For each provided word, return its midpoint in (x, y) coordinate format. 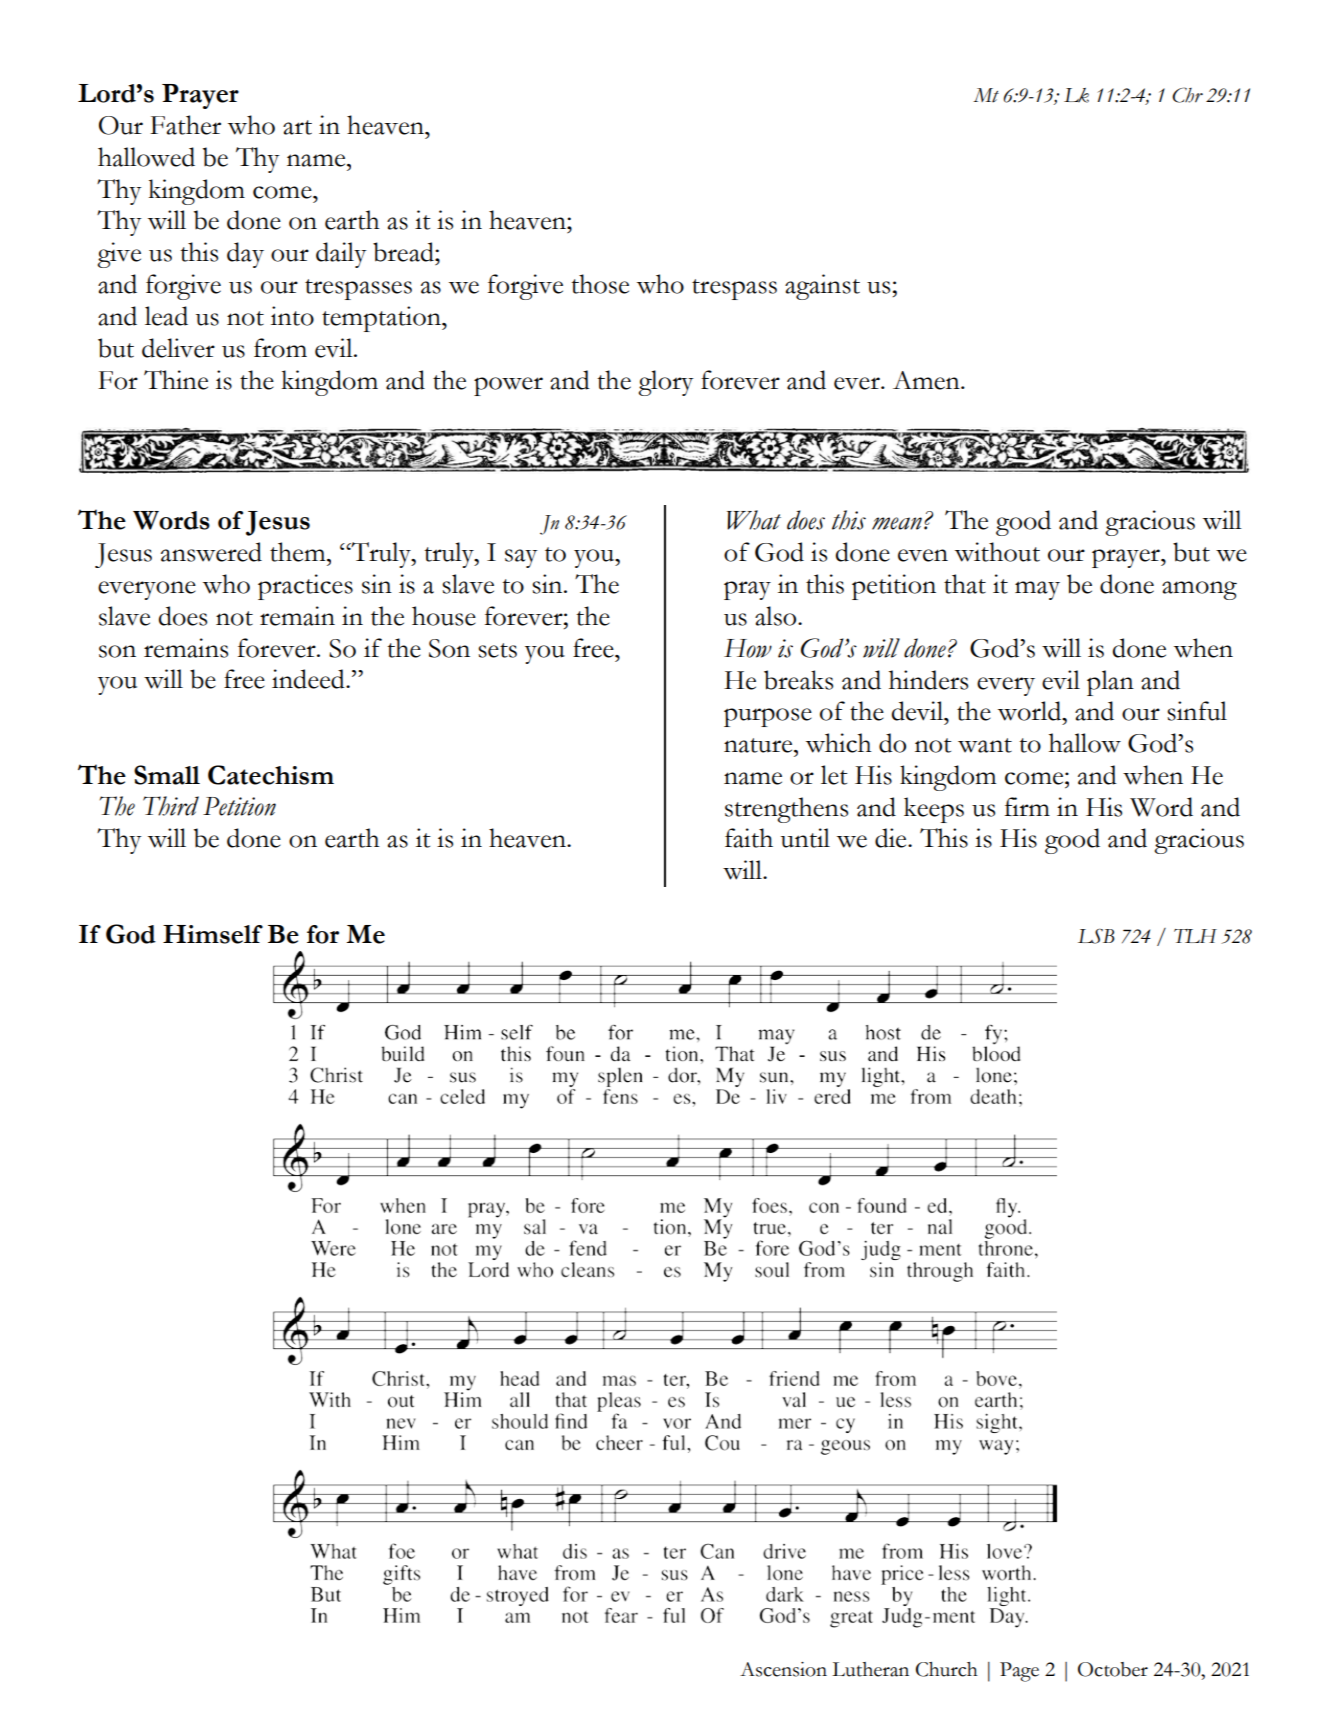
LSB (1096, 936)
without (997, 552)
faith (749, 838)
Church (947, 1669)
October (1113, 1669)
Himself (213, 934)
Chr (1187, 95)
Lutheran (870, 1669)
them (299, 552)
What (754, 520)
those (600, 284)
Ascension (783, 1669)
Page (1019, 1672)
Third (171, 806)
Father (185, 125)
